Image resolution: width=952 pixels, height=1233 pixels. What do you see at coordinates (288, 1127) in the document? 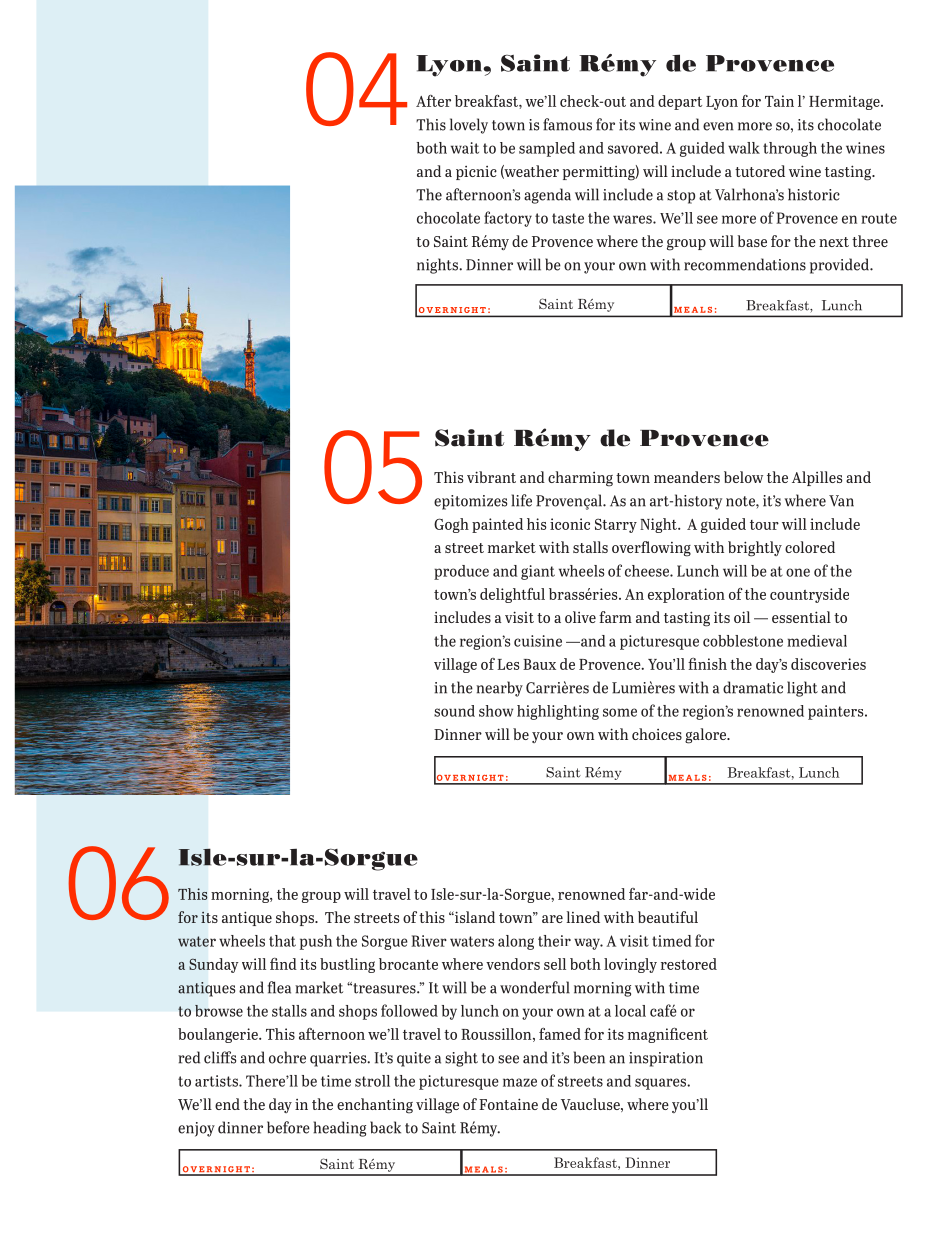
I see `before` at bounding box center [288, 1127].
